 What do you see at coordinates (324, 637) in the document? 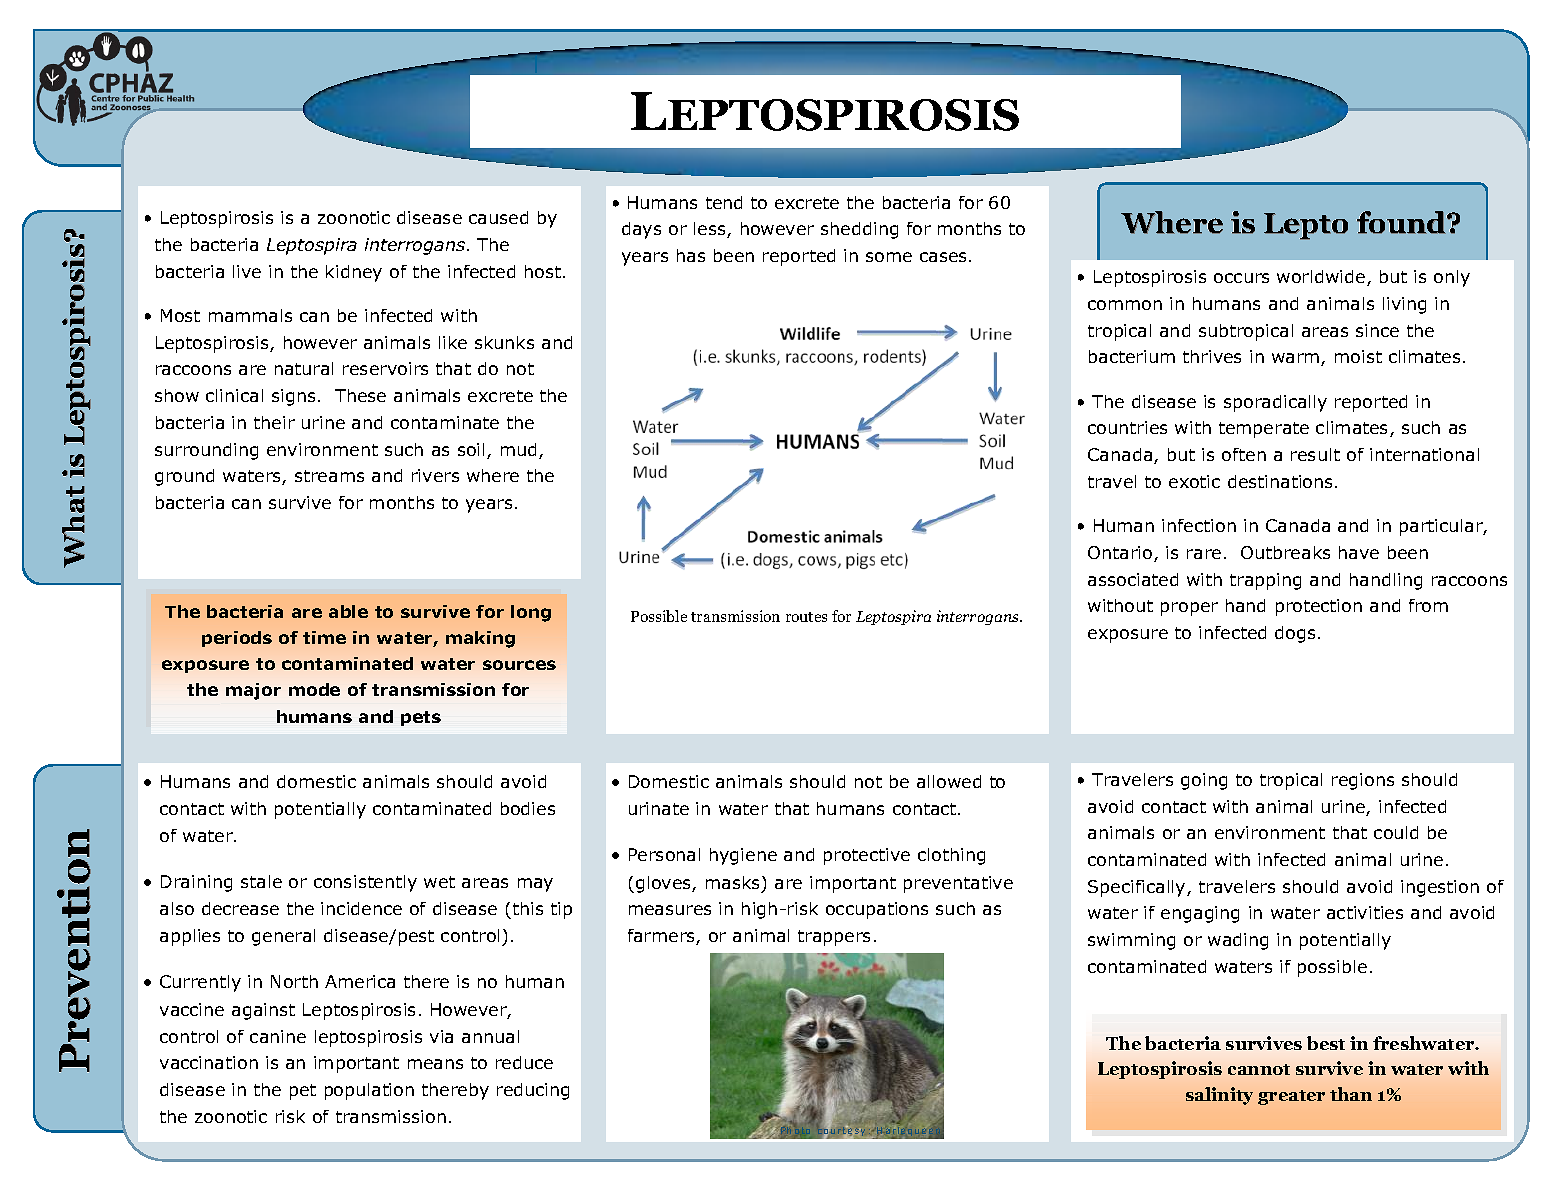
I see `time` at bounding box center [324, 637].
